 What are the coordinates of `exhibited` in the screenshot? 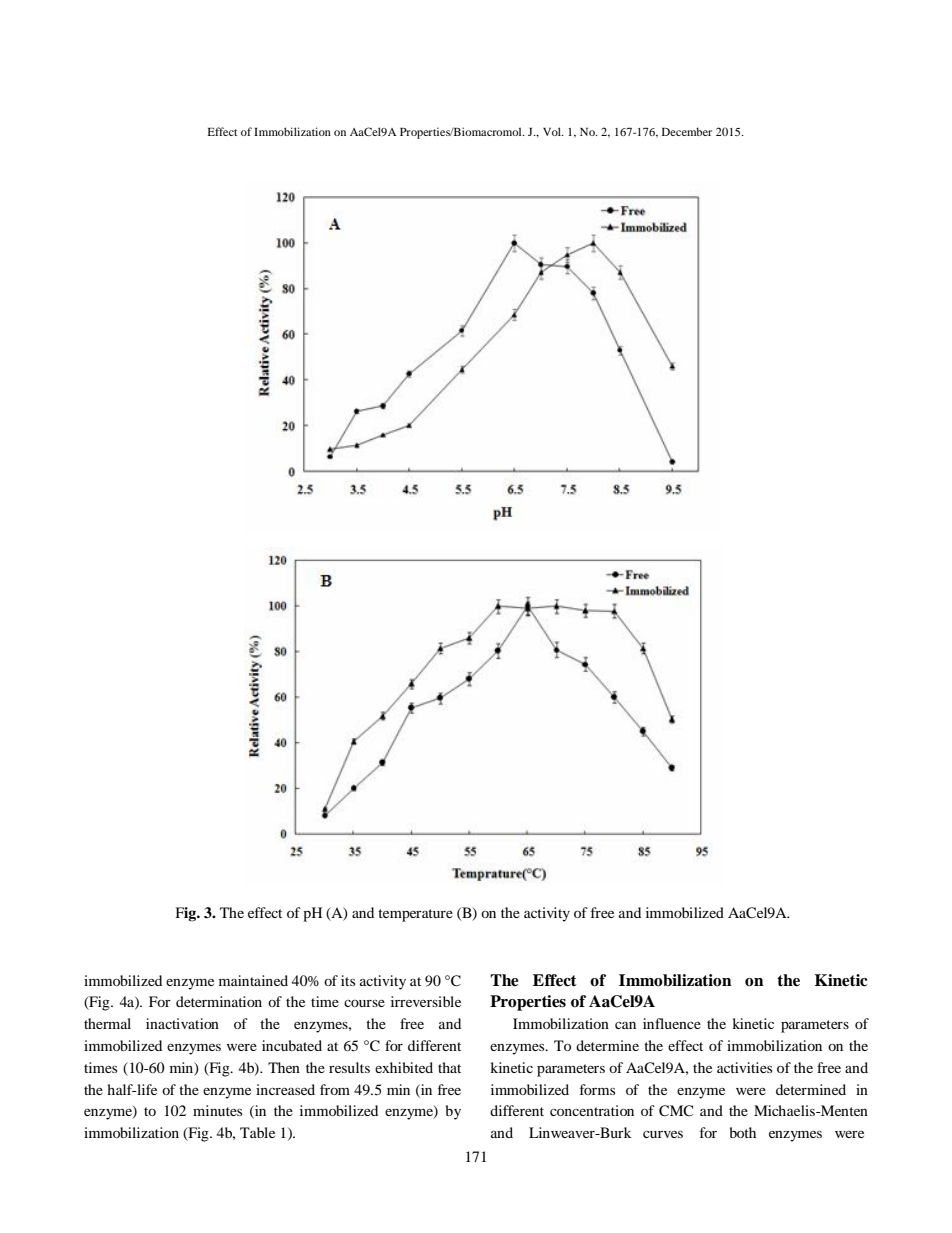 It's located at (404, 1067).
